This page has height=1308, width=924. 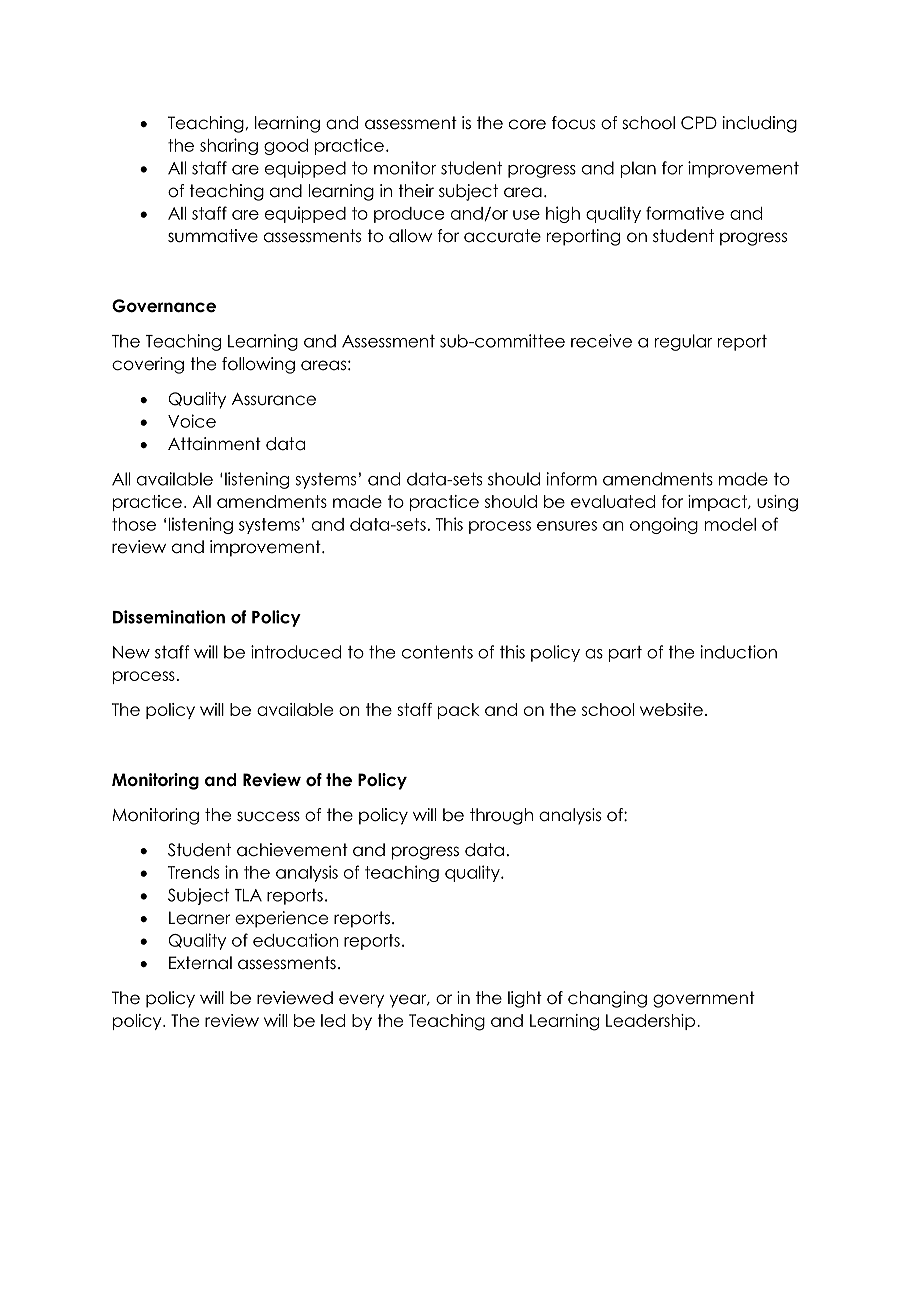 I want to click on Attainment, so click(x=214, y=444).
